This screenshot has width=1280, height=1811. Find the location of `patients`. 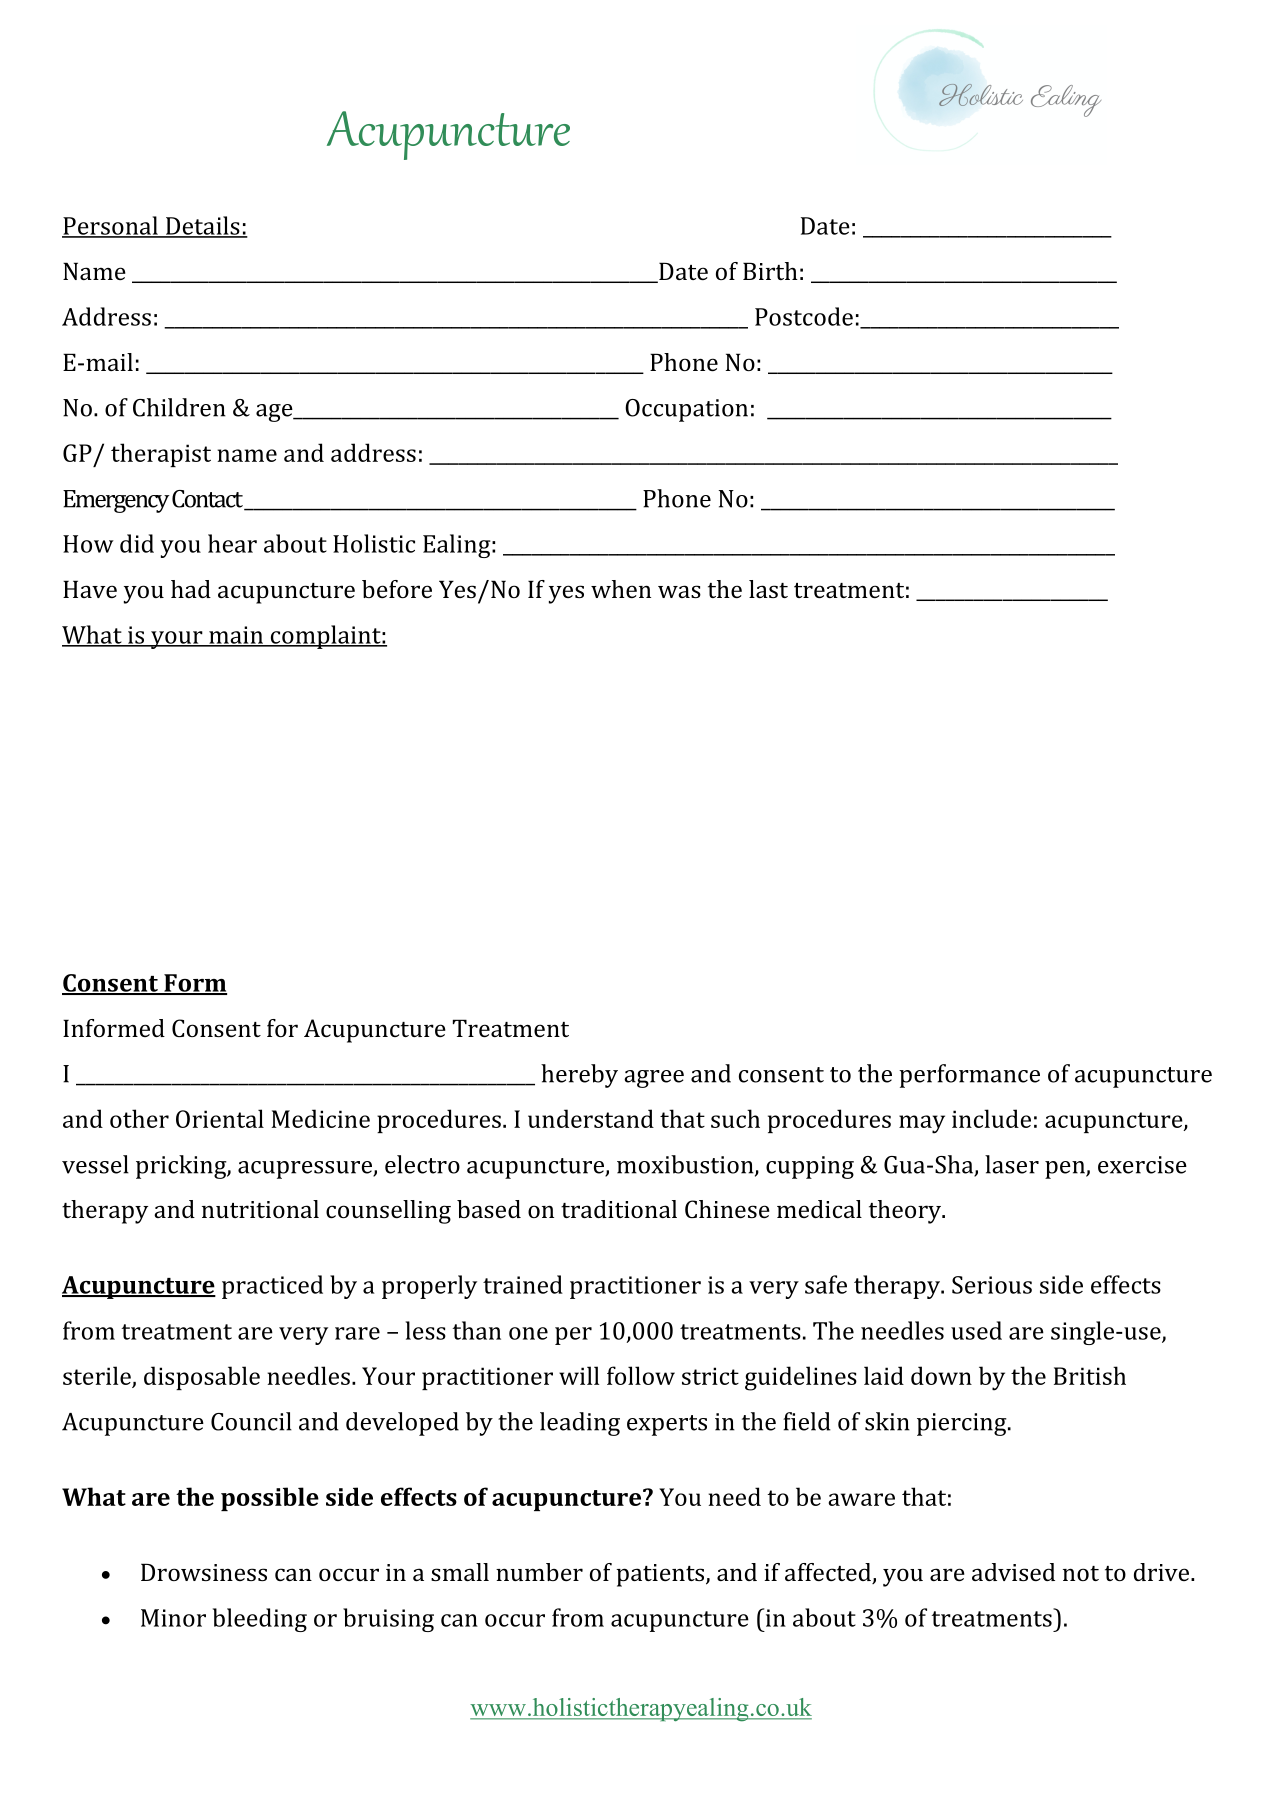

patients is located at coordinates (661, 1575).
